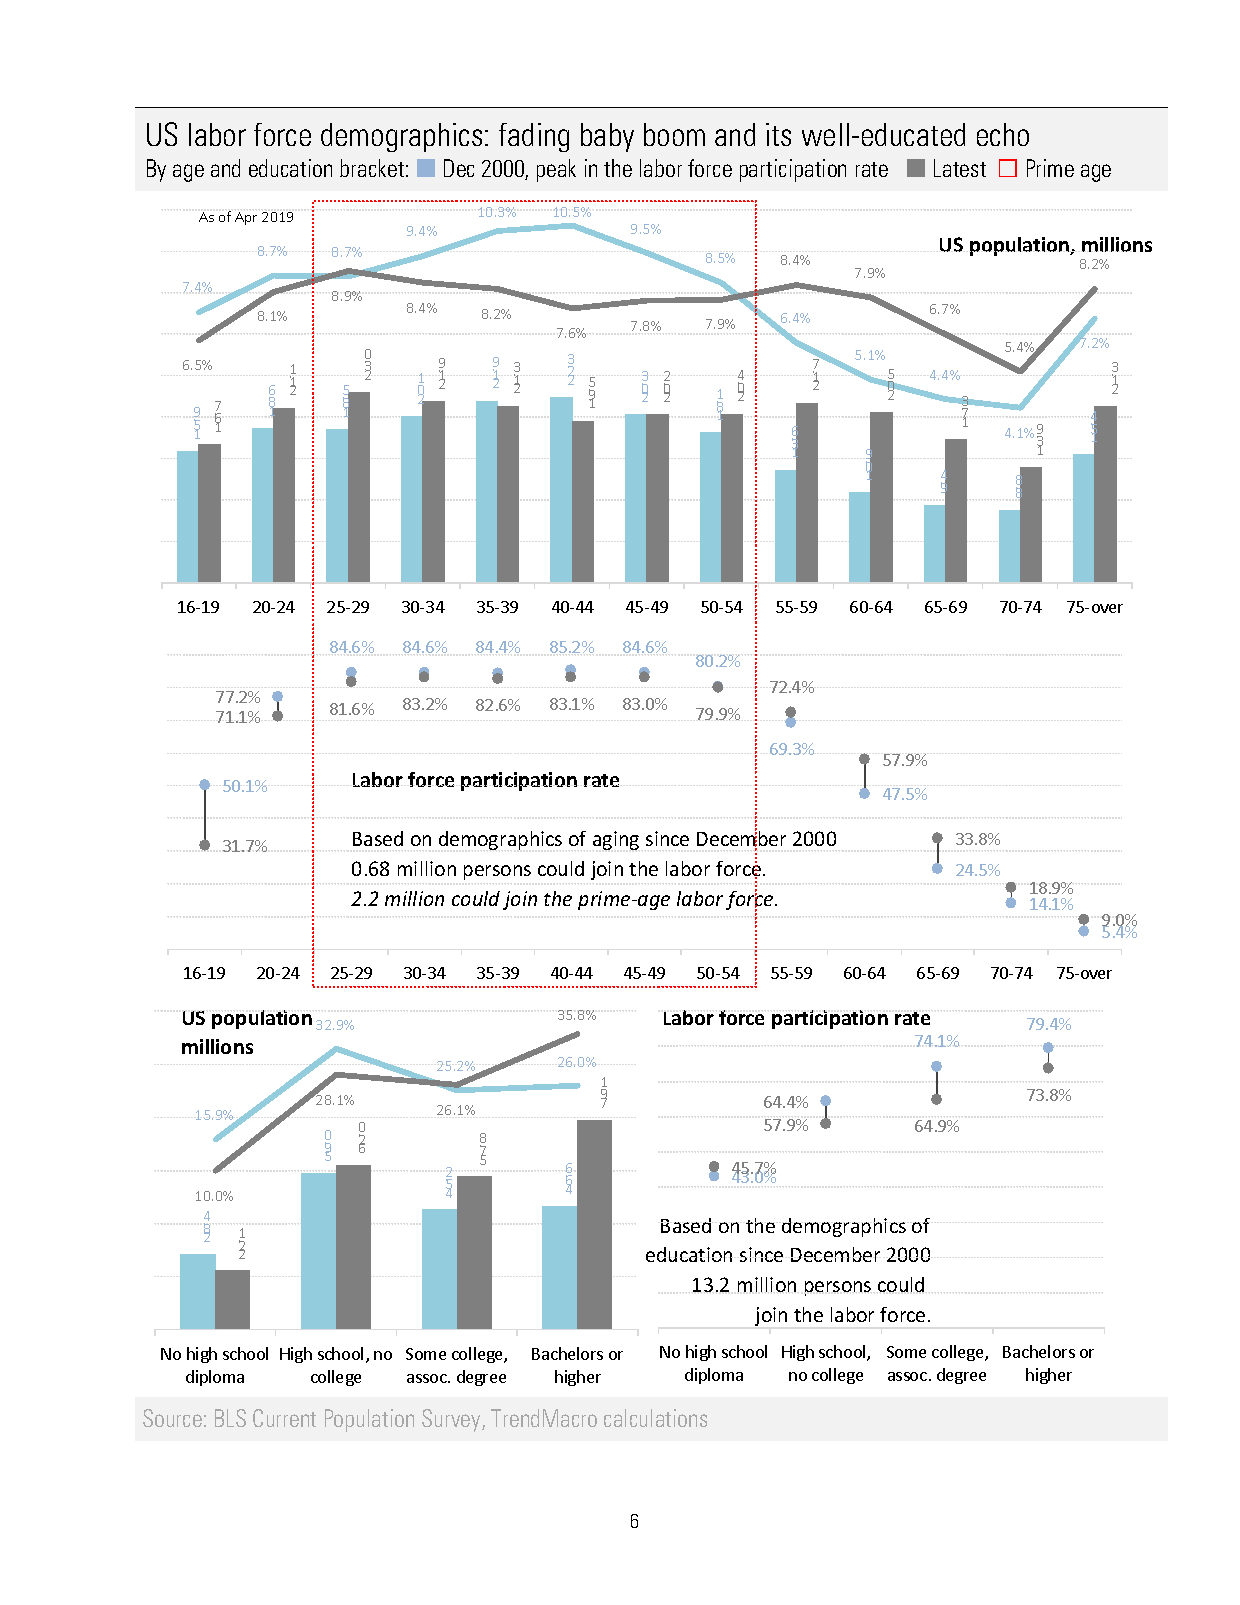 This document has width=1240, height=1605. What do you see at coordinates (960, 168) in the document?
I see `Latest` at bounding box center [960, 168].
